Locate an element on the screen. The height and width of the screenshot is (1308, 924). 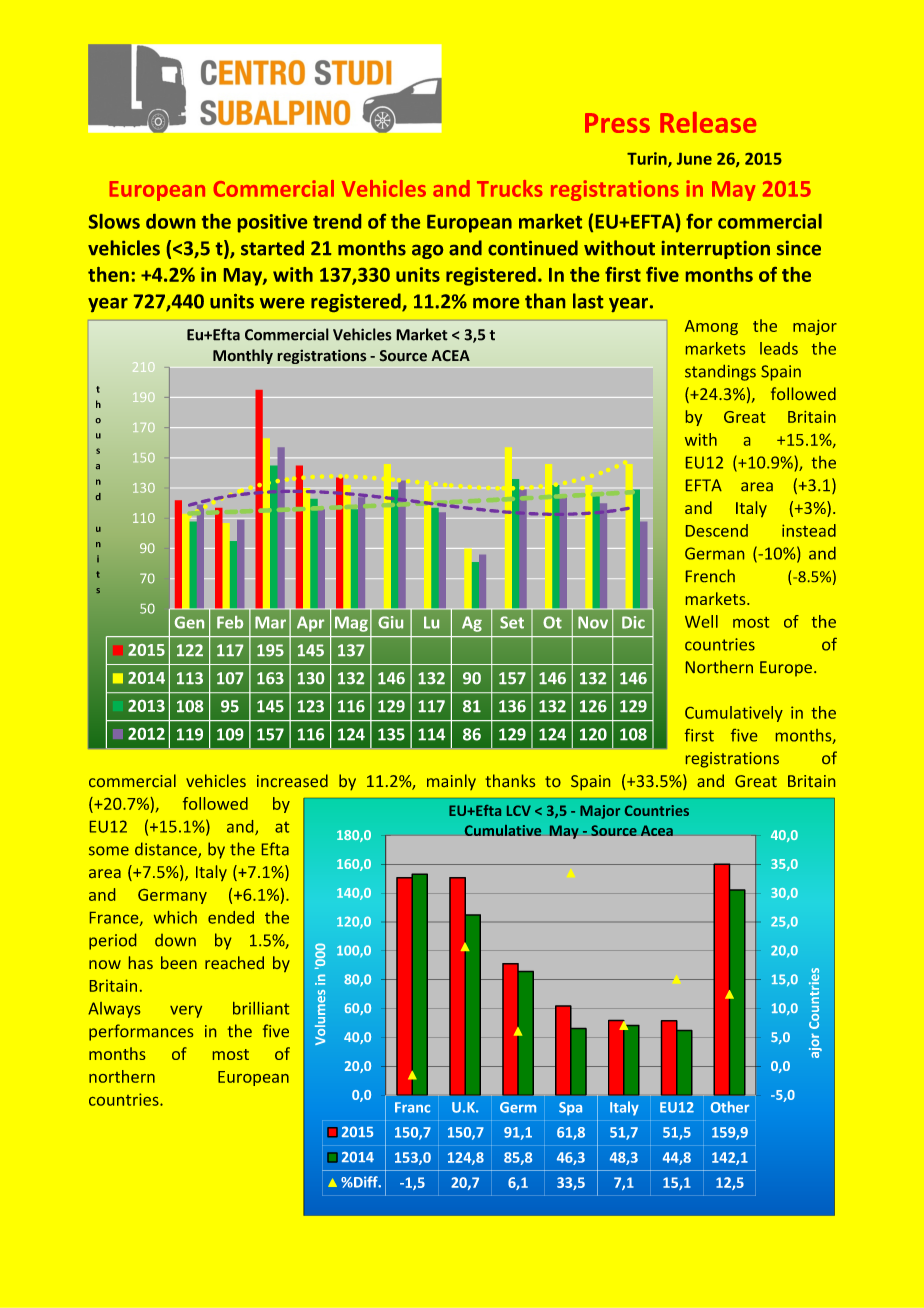
Other is located at coordinates (730, 1107).
